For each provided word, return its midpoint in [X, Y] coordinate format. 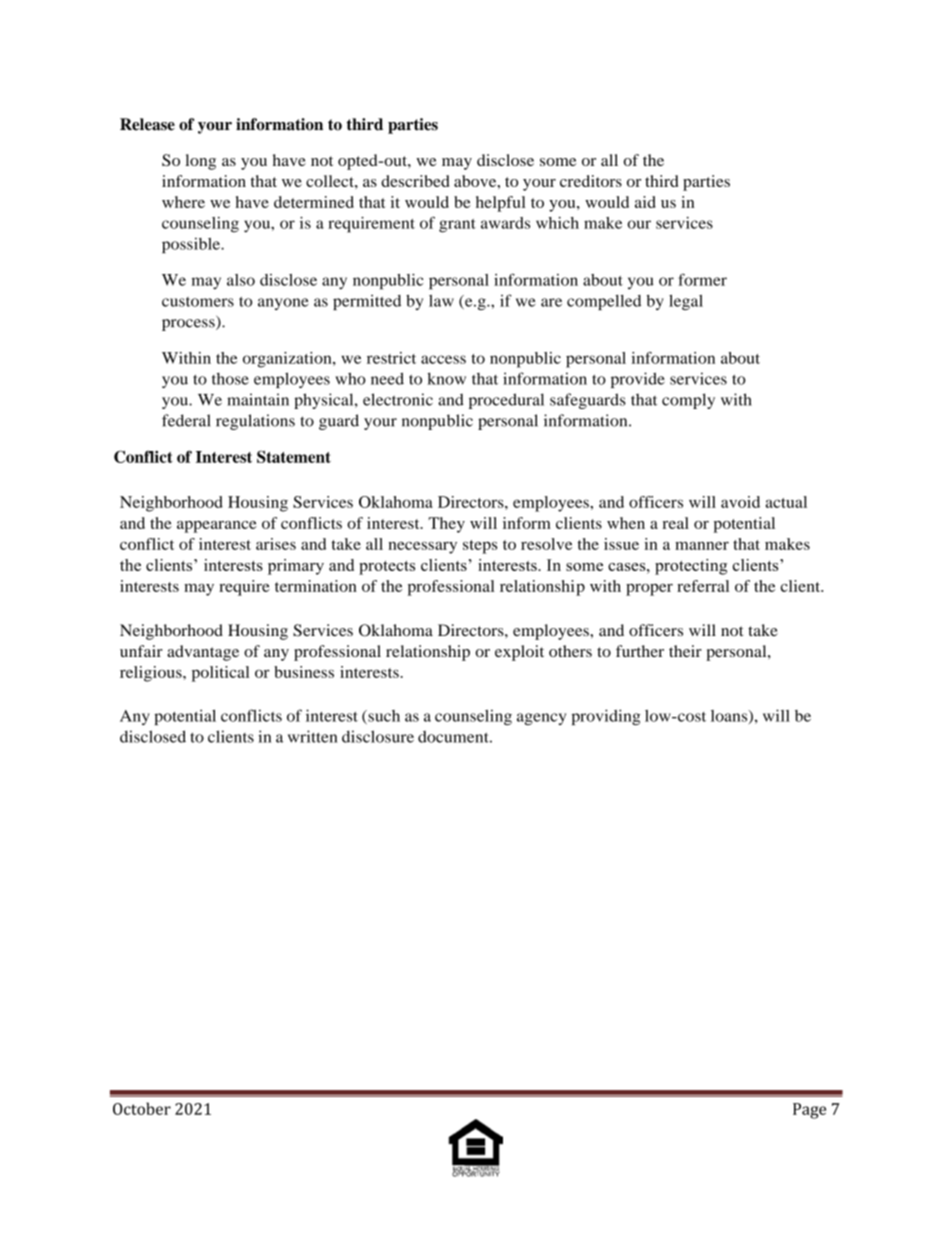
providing [606, 717]
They [446, 525]
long [200, 162]
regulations [255, 422]
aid [645, 202]
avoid [740, 502]
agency [541, 719]
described [415, 181]
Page [809, 1111]
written [313, 736]
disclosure [378, 736]
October [142, 1108]
